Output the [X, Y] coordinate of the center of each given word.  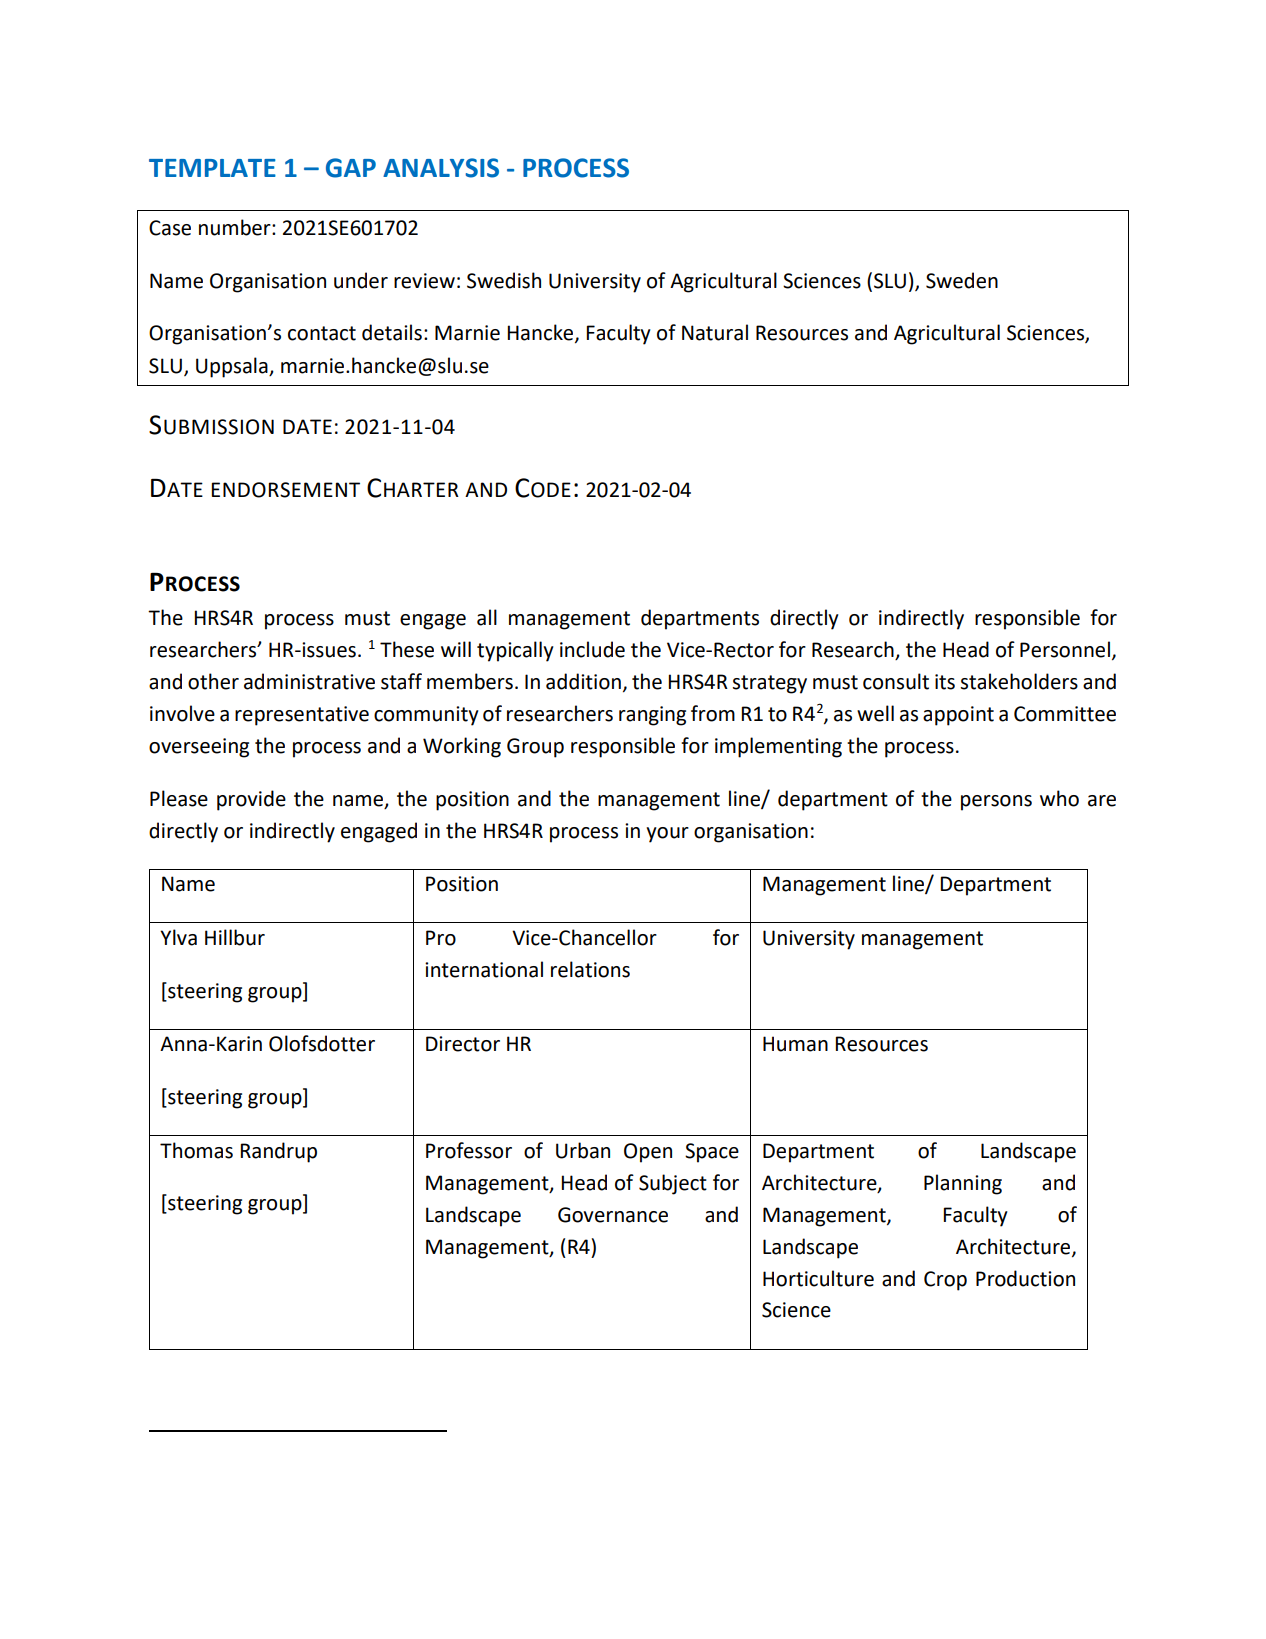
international [484, 969]
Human [795, 1044]
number [236, 227]
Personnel [1065, 649]
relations [590, 969]
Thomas [196, 1150]
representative [302, 716]
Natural [715, 332]
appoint [958, 716]
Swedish [504, 280]
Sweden [962, 280]
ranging [652, 716]
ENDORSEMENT [285, 490]
